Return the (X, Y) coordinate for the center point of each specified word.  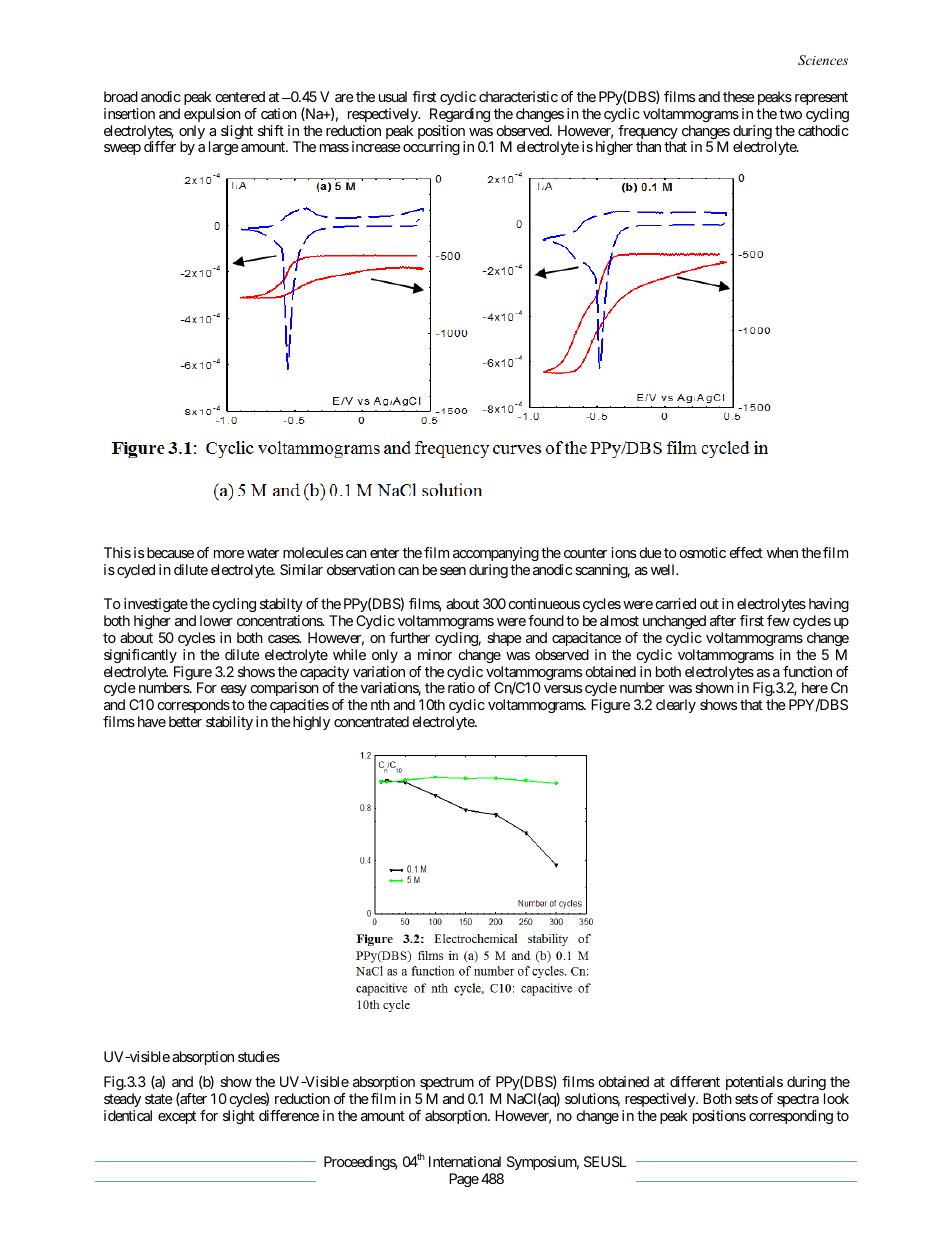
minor (435, 654)
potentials (754, 1083)
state (159, 1099)
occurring (431, 148)
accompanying (496, 554)
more (229, 554)
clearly (676, 706)
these (739, 96)
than (648, 146)
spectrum (447, 1083)
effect (746, 552)
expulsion (212, 115)
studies (259, 1056)
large (224, 148)
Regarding (460, 115)
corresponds (194, 706)
